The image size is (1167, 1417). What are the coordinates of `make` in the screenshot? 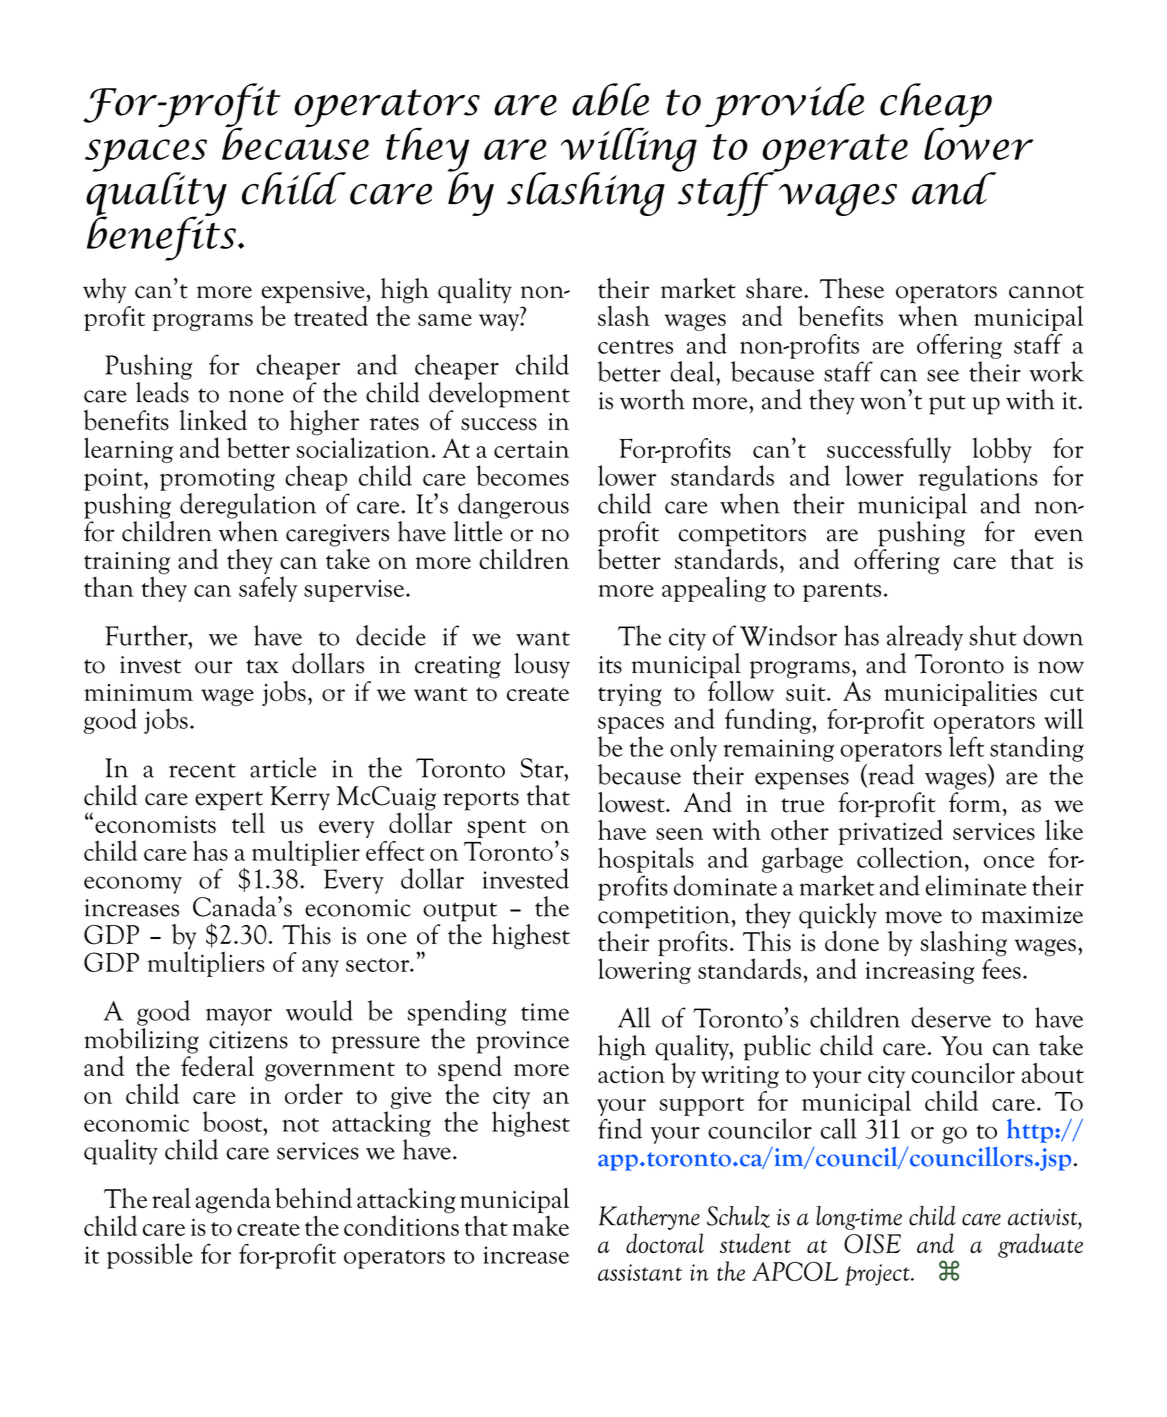 It's located at (540, 1225).
